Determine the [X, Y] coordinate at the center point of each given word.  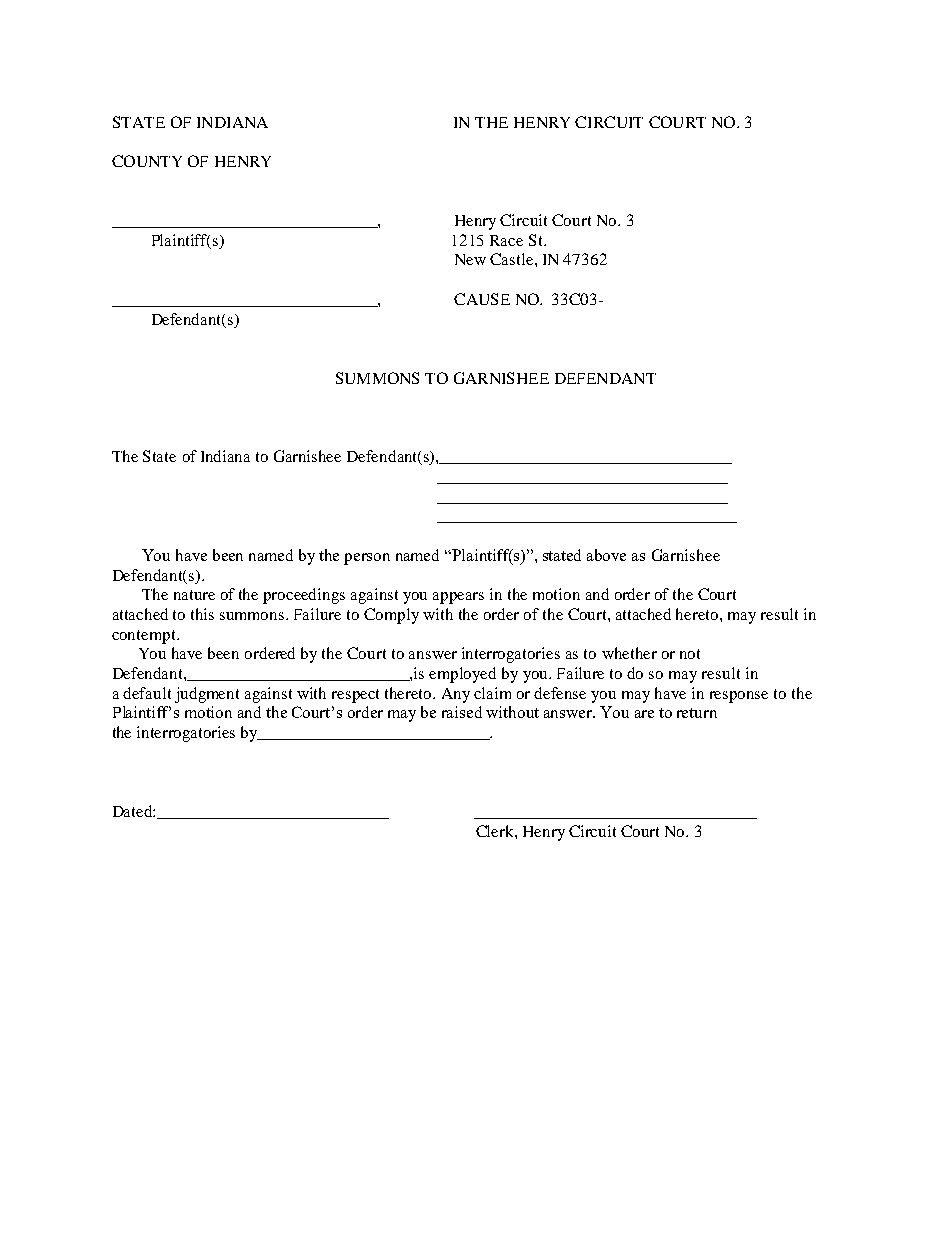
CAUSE [482, 299]
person [367, 559]
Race [506, 240]
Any [456, 695]
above [606, 555]
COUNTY [147, 161]
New [470, 259]
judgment [207, 695]
